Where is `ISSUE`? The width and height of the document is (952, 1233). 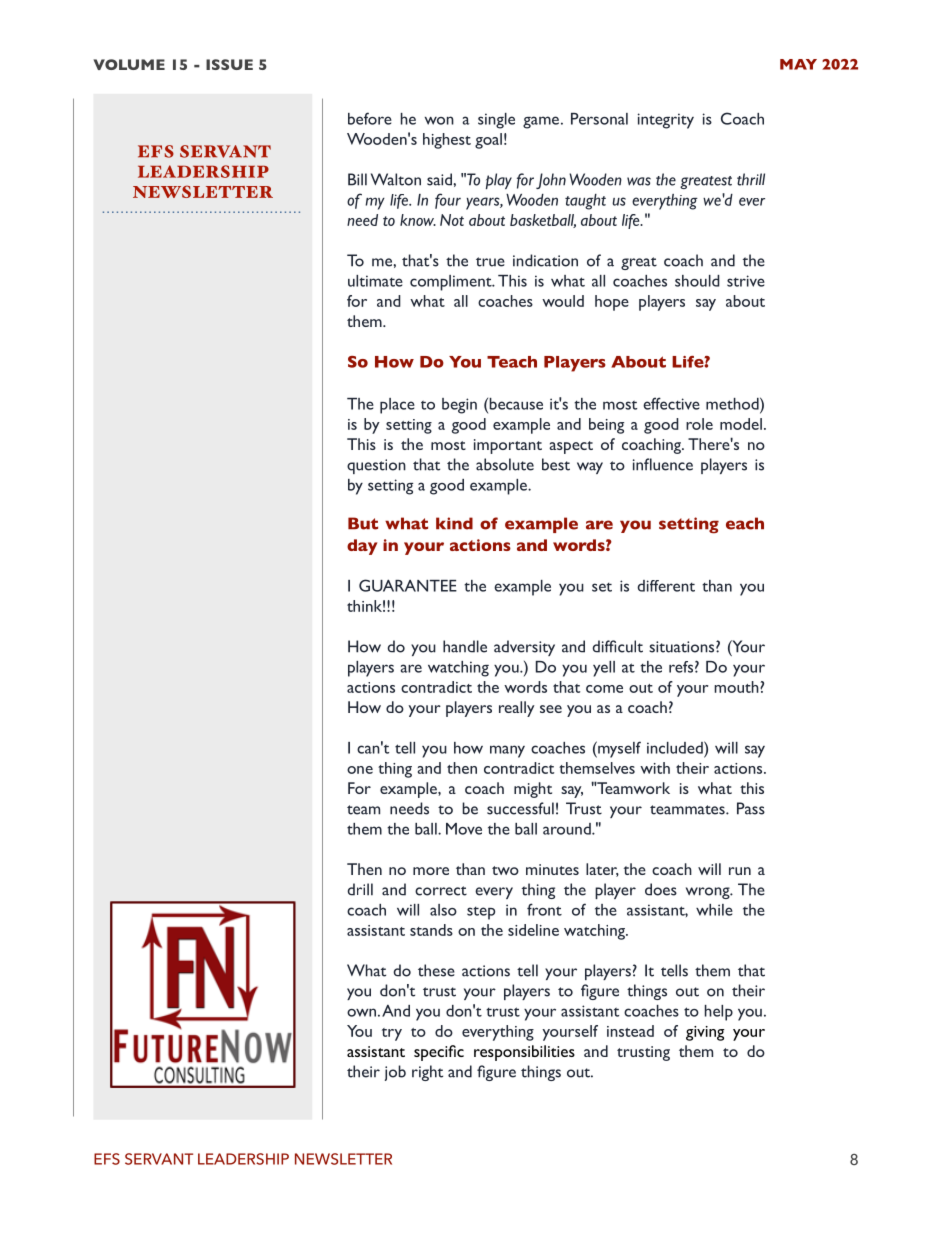
ISSUE is located at coordinates (229, 64).
